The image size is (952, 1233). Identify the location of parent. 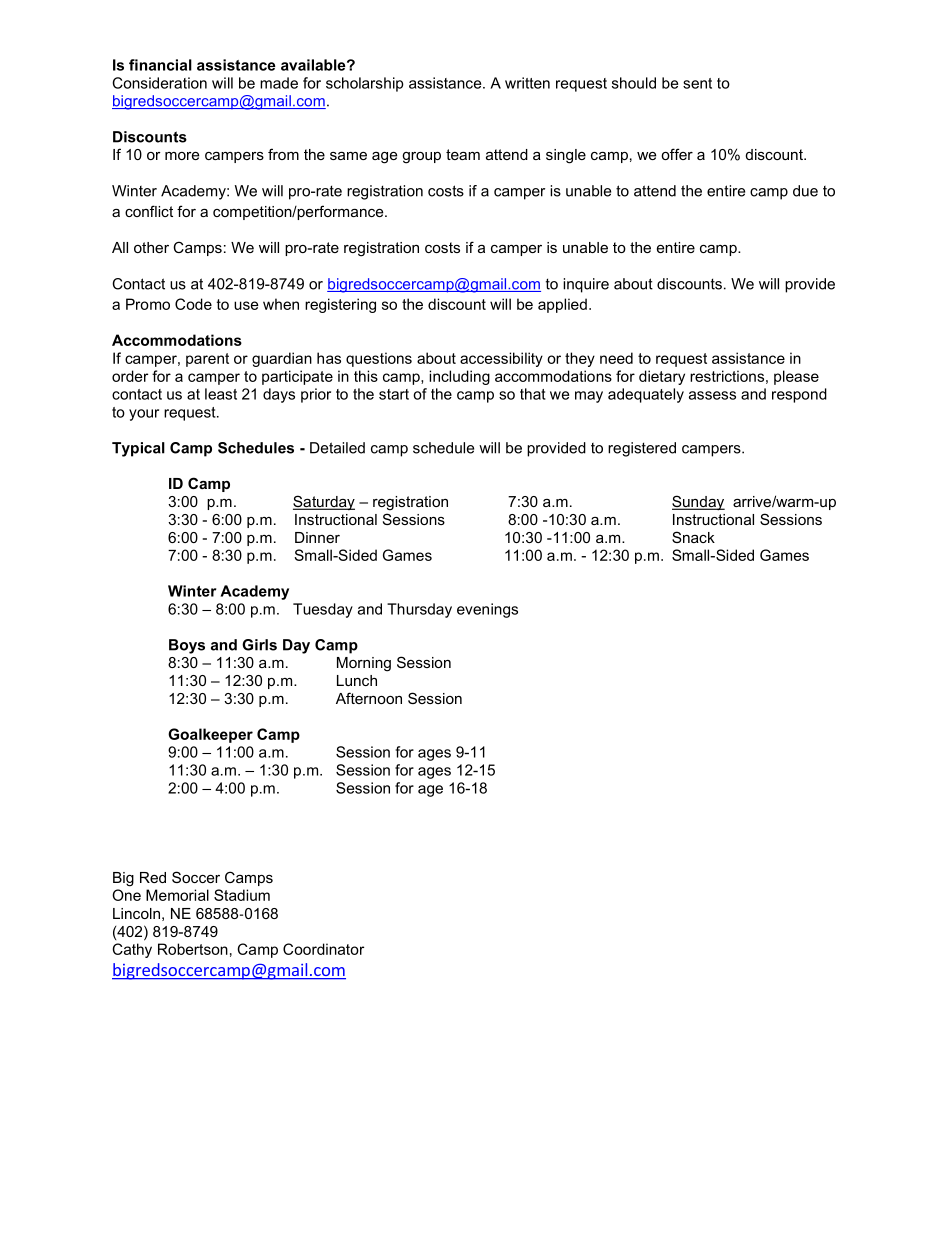
(207, 360).
